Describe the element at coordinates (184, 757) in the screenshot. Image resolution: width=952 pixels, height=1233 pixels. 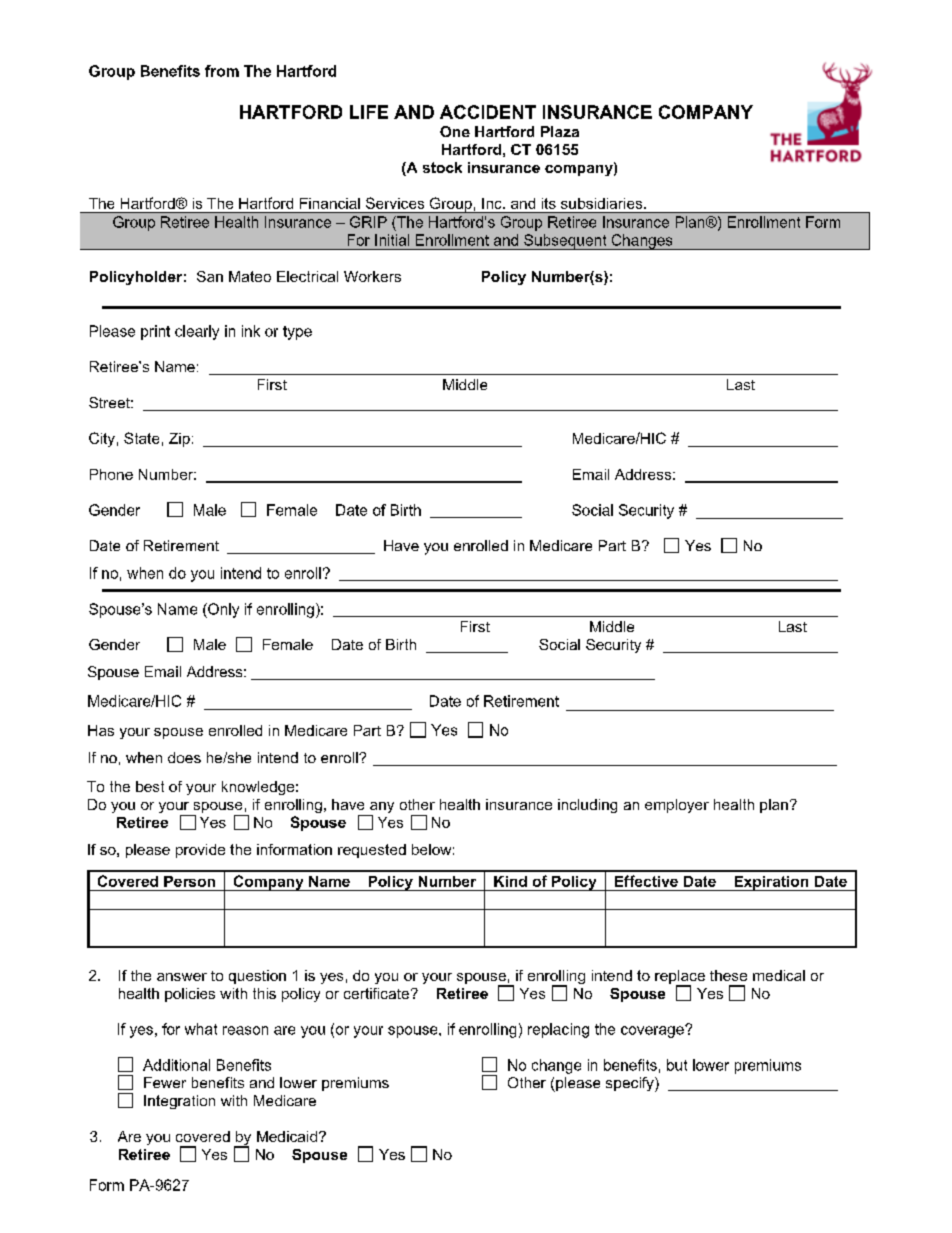
I see `does` at that location.
